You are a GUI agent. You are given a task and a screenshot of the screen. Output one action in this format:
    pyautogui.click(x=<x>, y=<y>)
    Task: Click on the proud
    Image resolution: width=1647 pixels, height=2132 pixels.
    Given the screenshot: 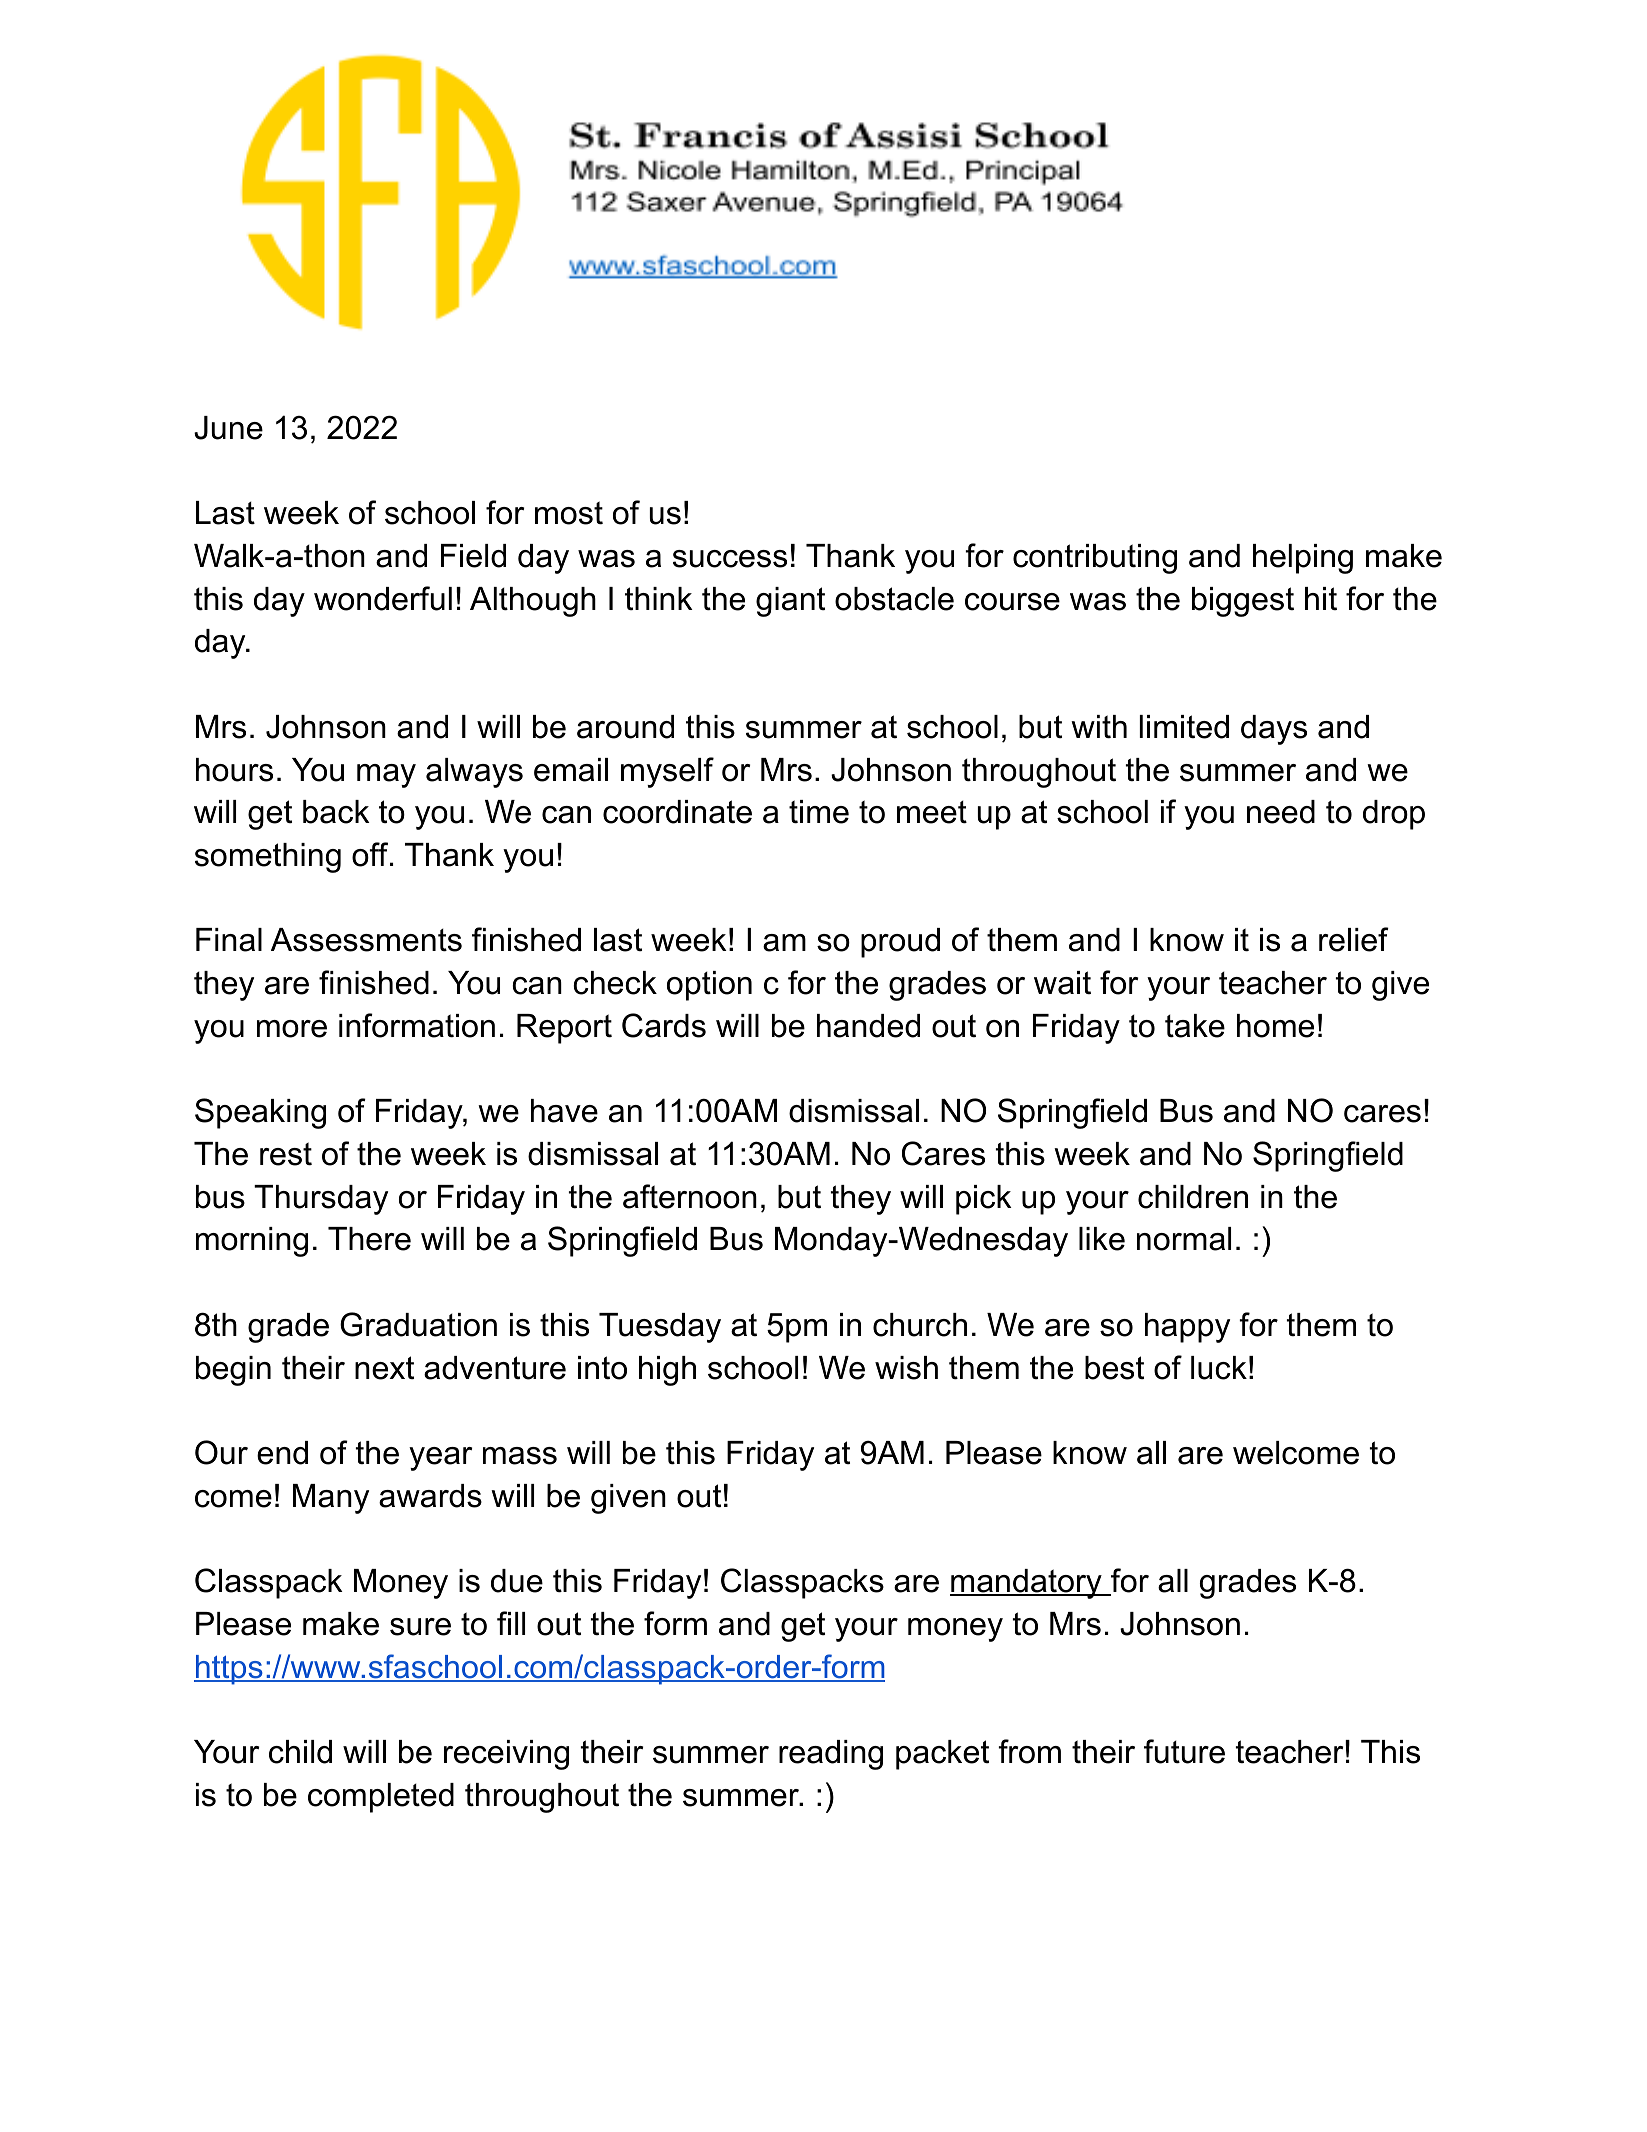 What is the action you would take?
    pyautogui.click(x=900, y=943)
